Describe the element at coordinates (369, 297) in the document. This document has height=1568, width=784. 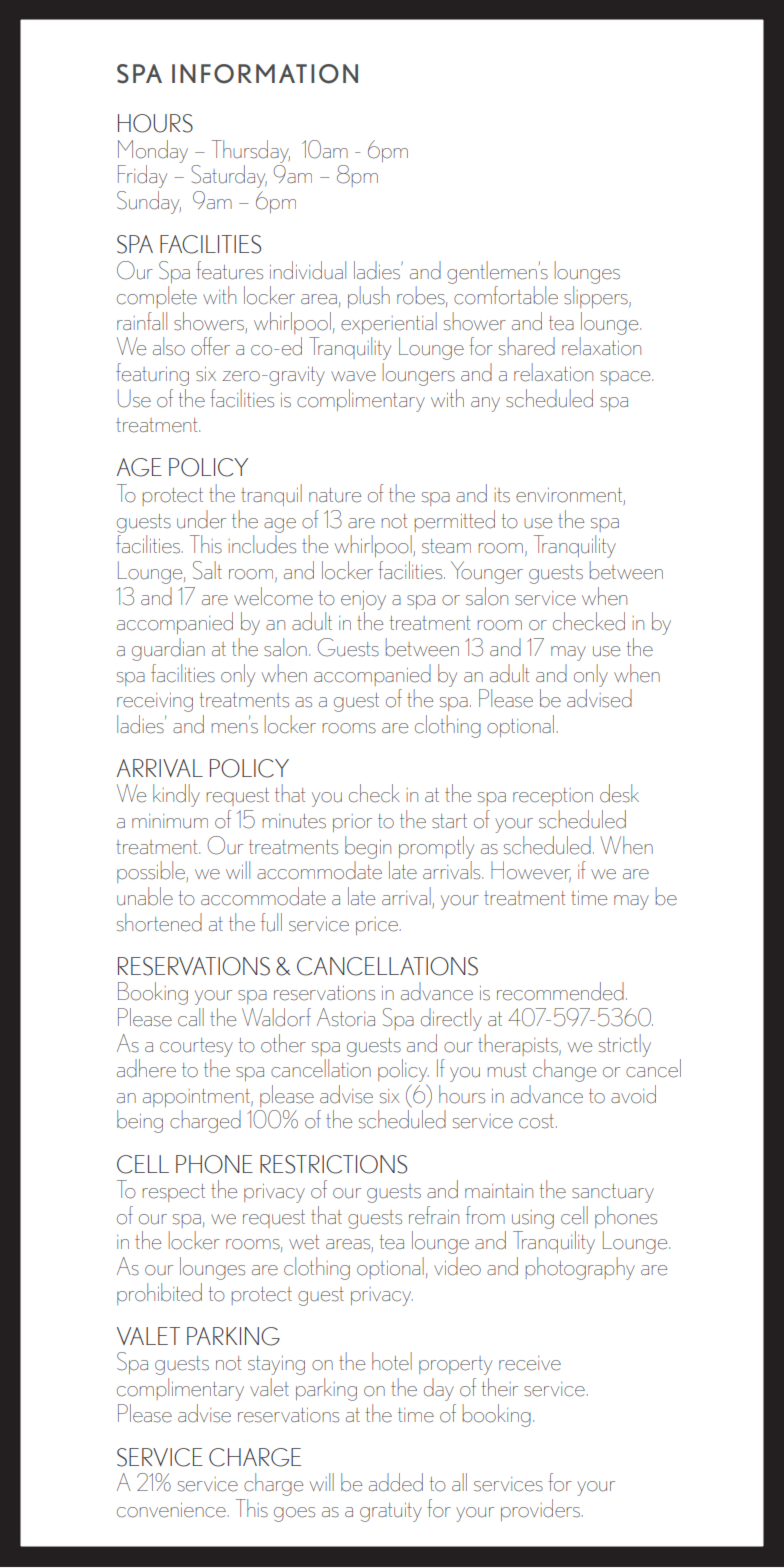
I see `plush` at that location.
